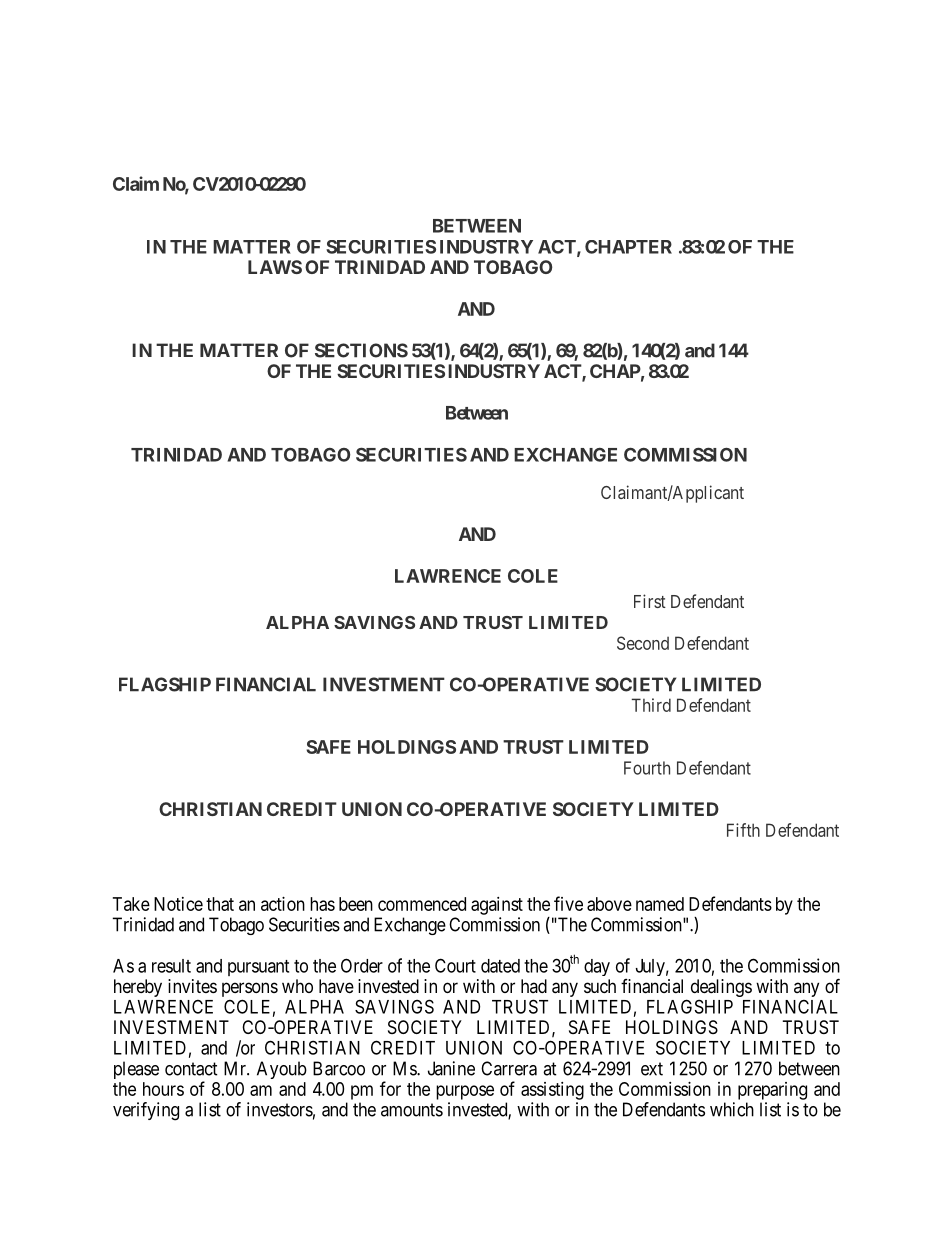  What do you see at coordinates (465, 1092) in the screenshot?
I see `purpose` at bounding box center [465, 1092].
